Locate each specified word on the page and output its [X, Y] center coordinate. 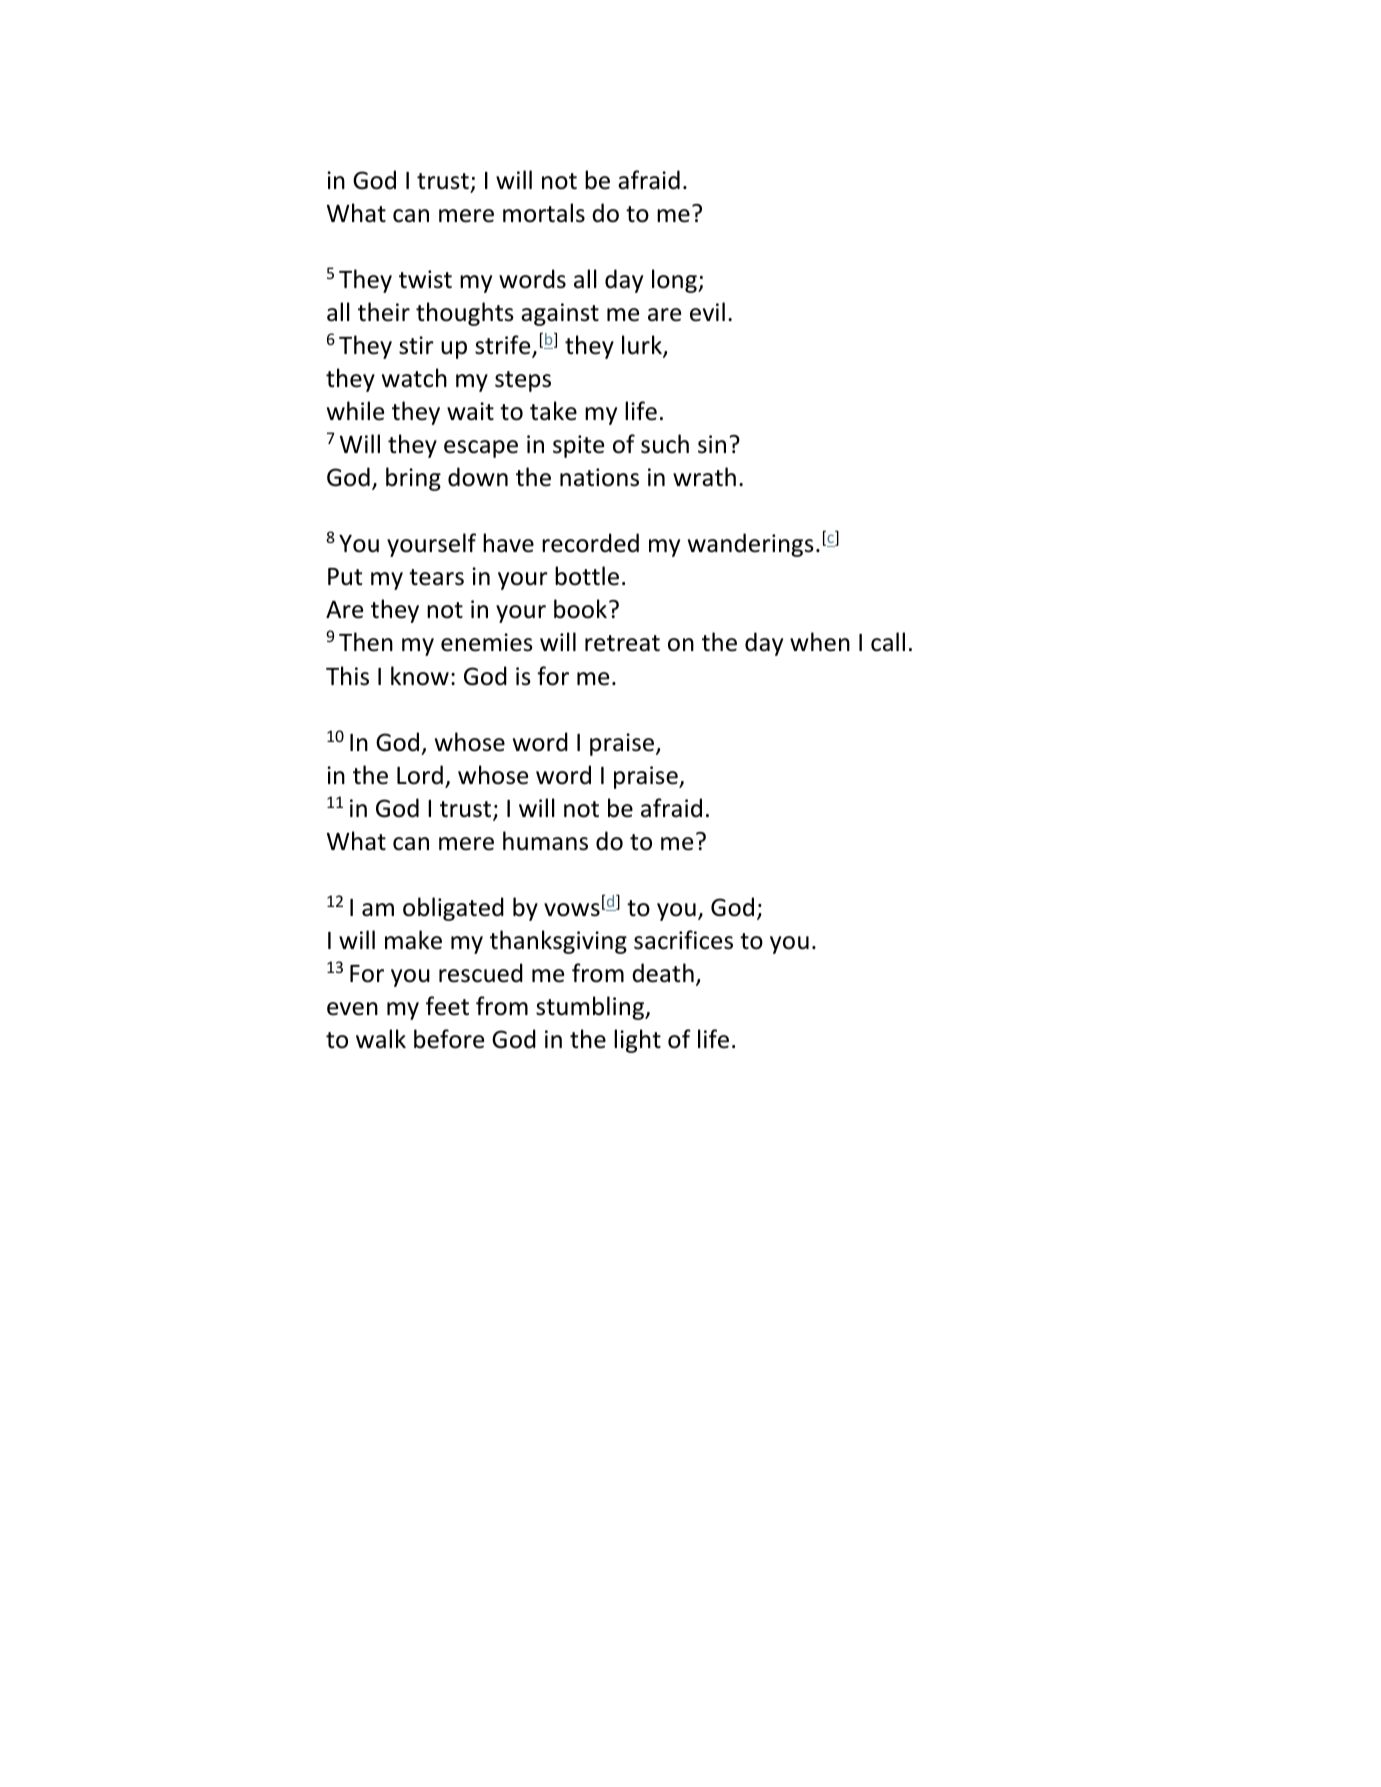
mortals [544, 213]
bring [413, 479]
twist [425, 279]
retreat [622, 643]
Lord [420, 775]
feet [447, 1006]
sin [712, 444]
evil [707, 312]
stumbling [591, 1008]
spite [578, 446]
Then [366, 642]
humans [545, 841]
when [820, 642]
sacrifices [683, 940]
